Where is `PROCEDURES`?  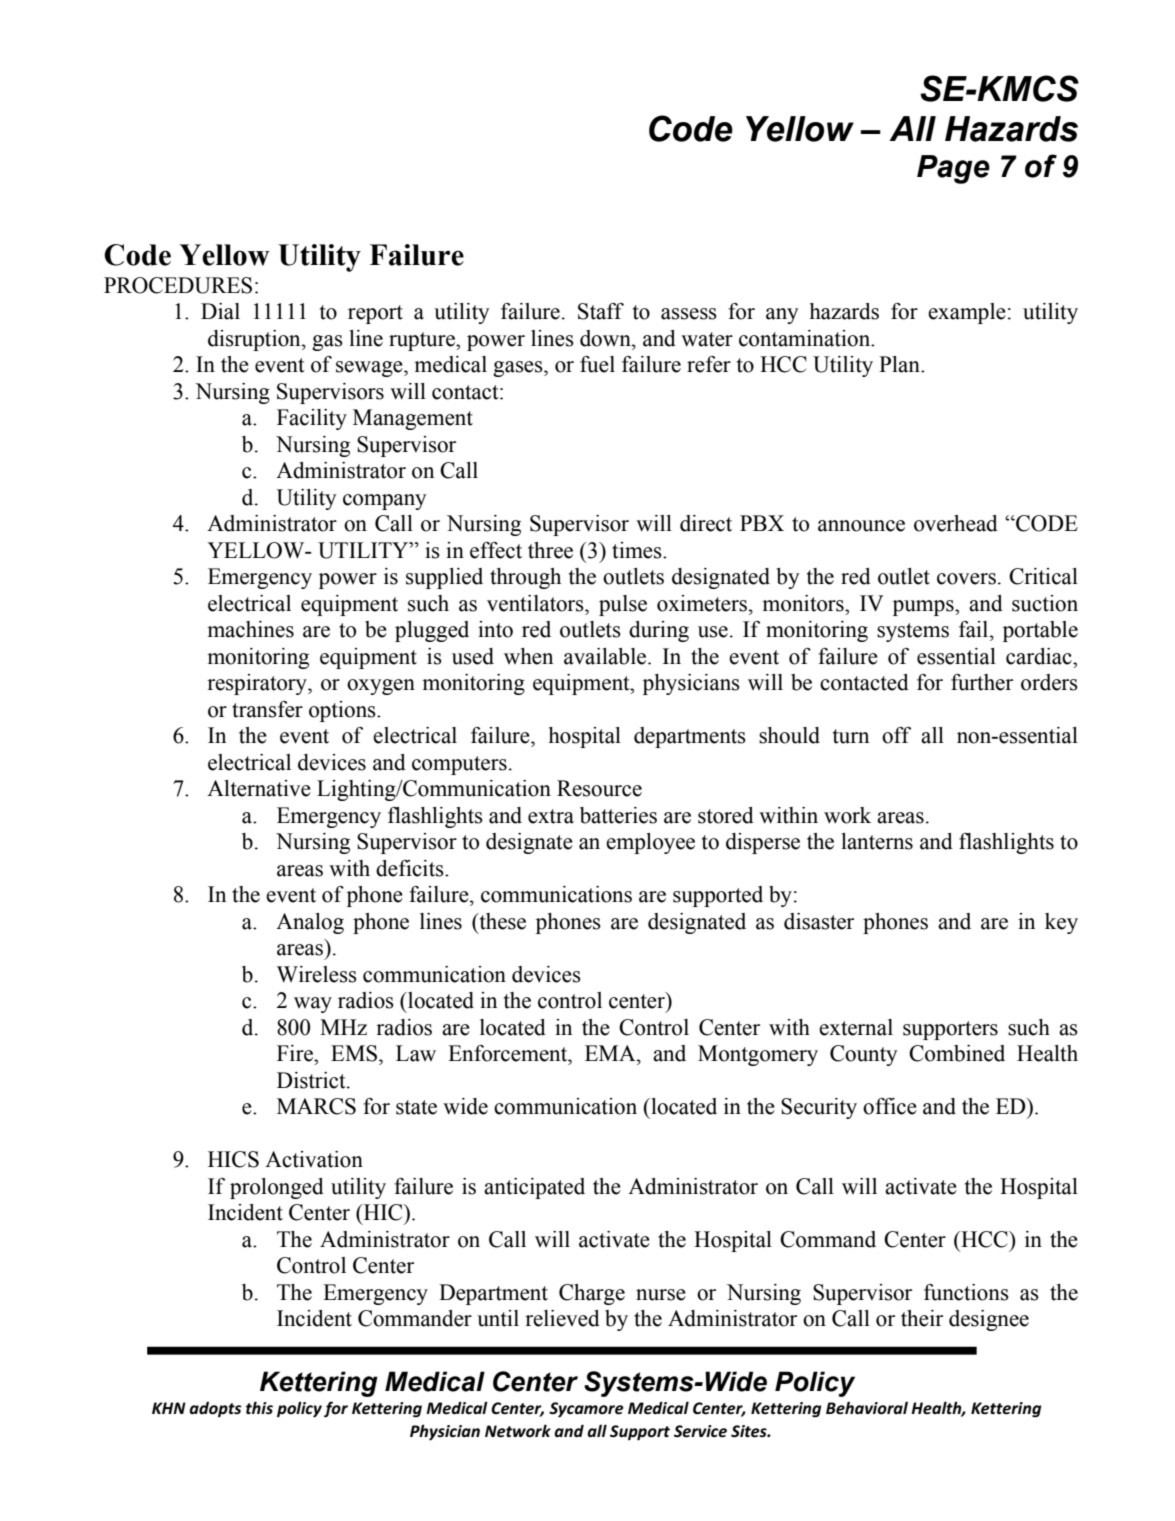 PROCEDURES is located at coordinates (178, 285).
